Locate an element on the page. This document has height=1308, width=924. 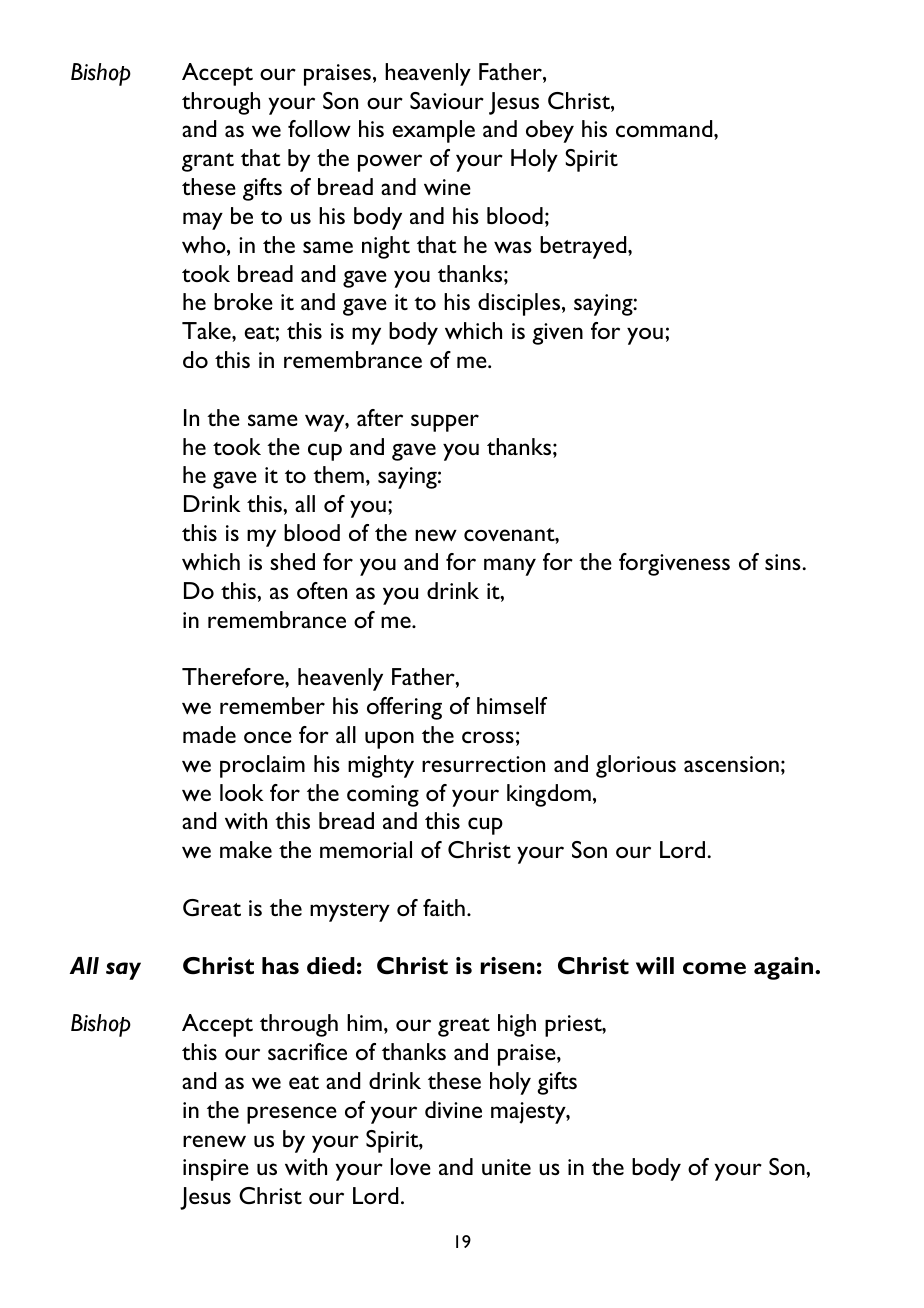
follow is located at coordinates (319, 128).
